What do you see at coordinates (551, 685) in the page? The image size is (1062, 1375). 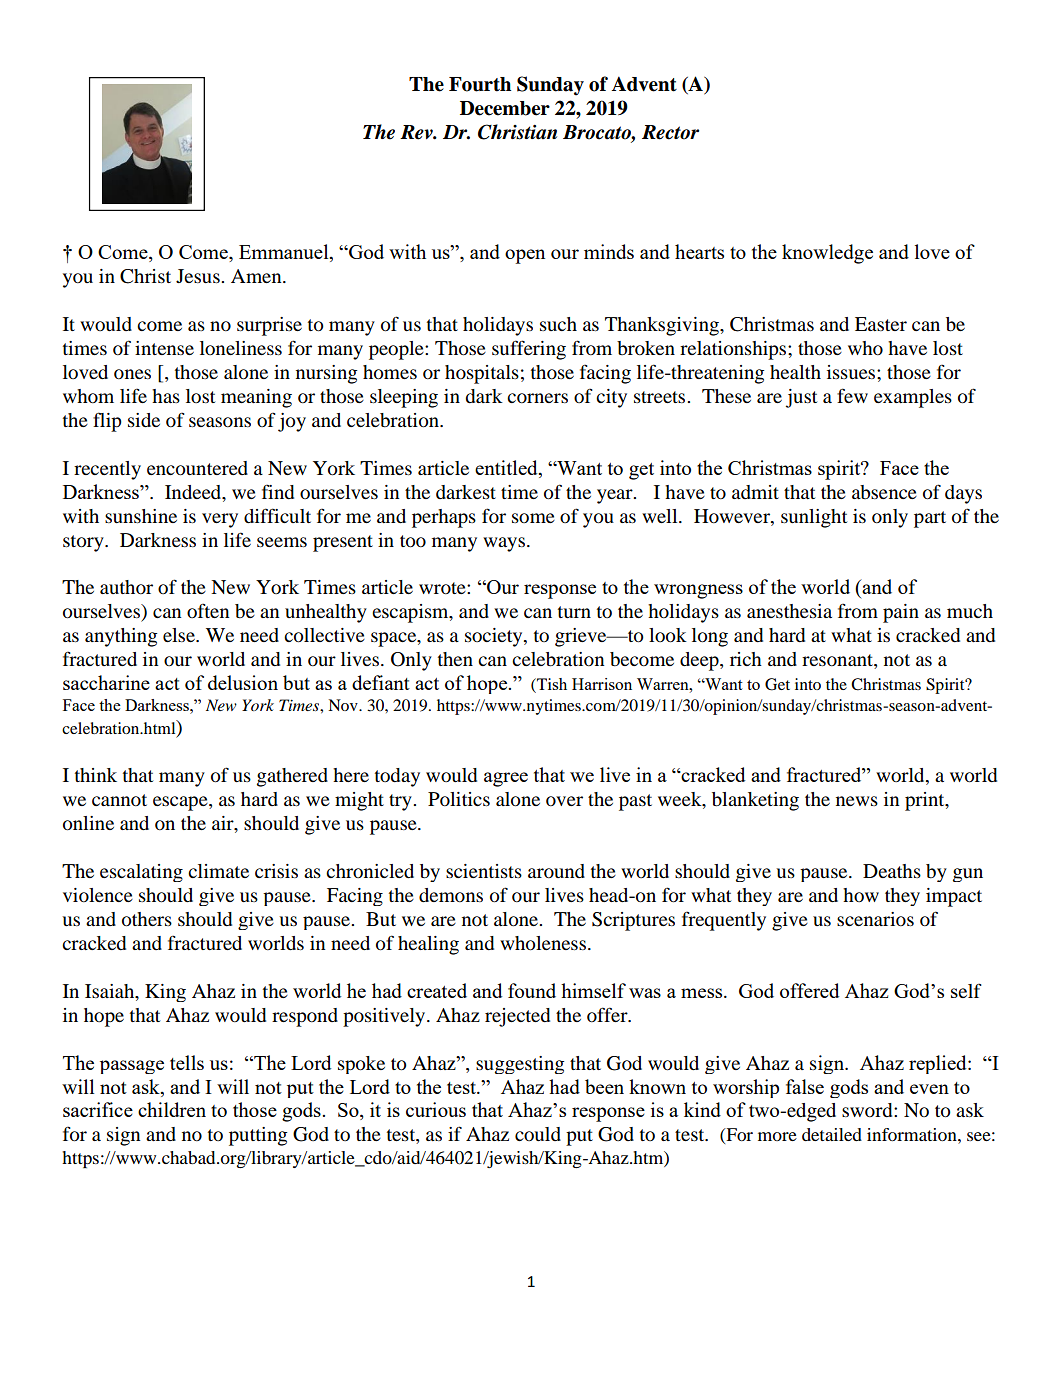 I see `Tish` at bounding box center [551, 685].
